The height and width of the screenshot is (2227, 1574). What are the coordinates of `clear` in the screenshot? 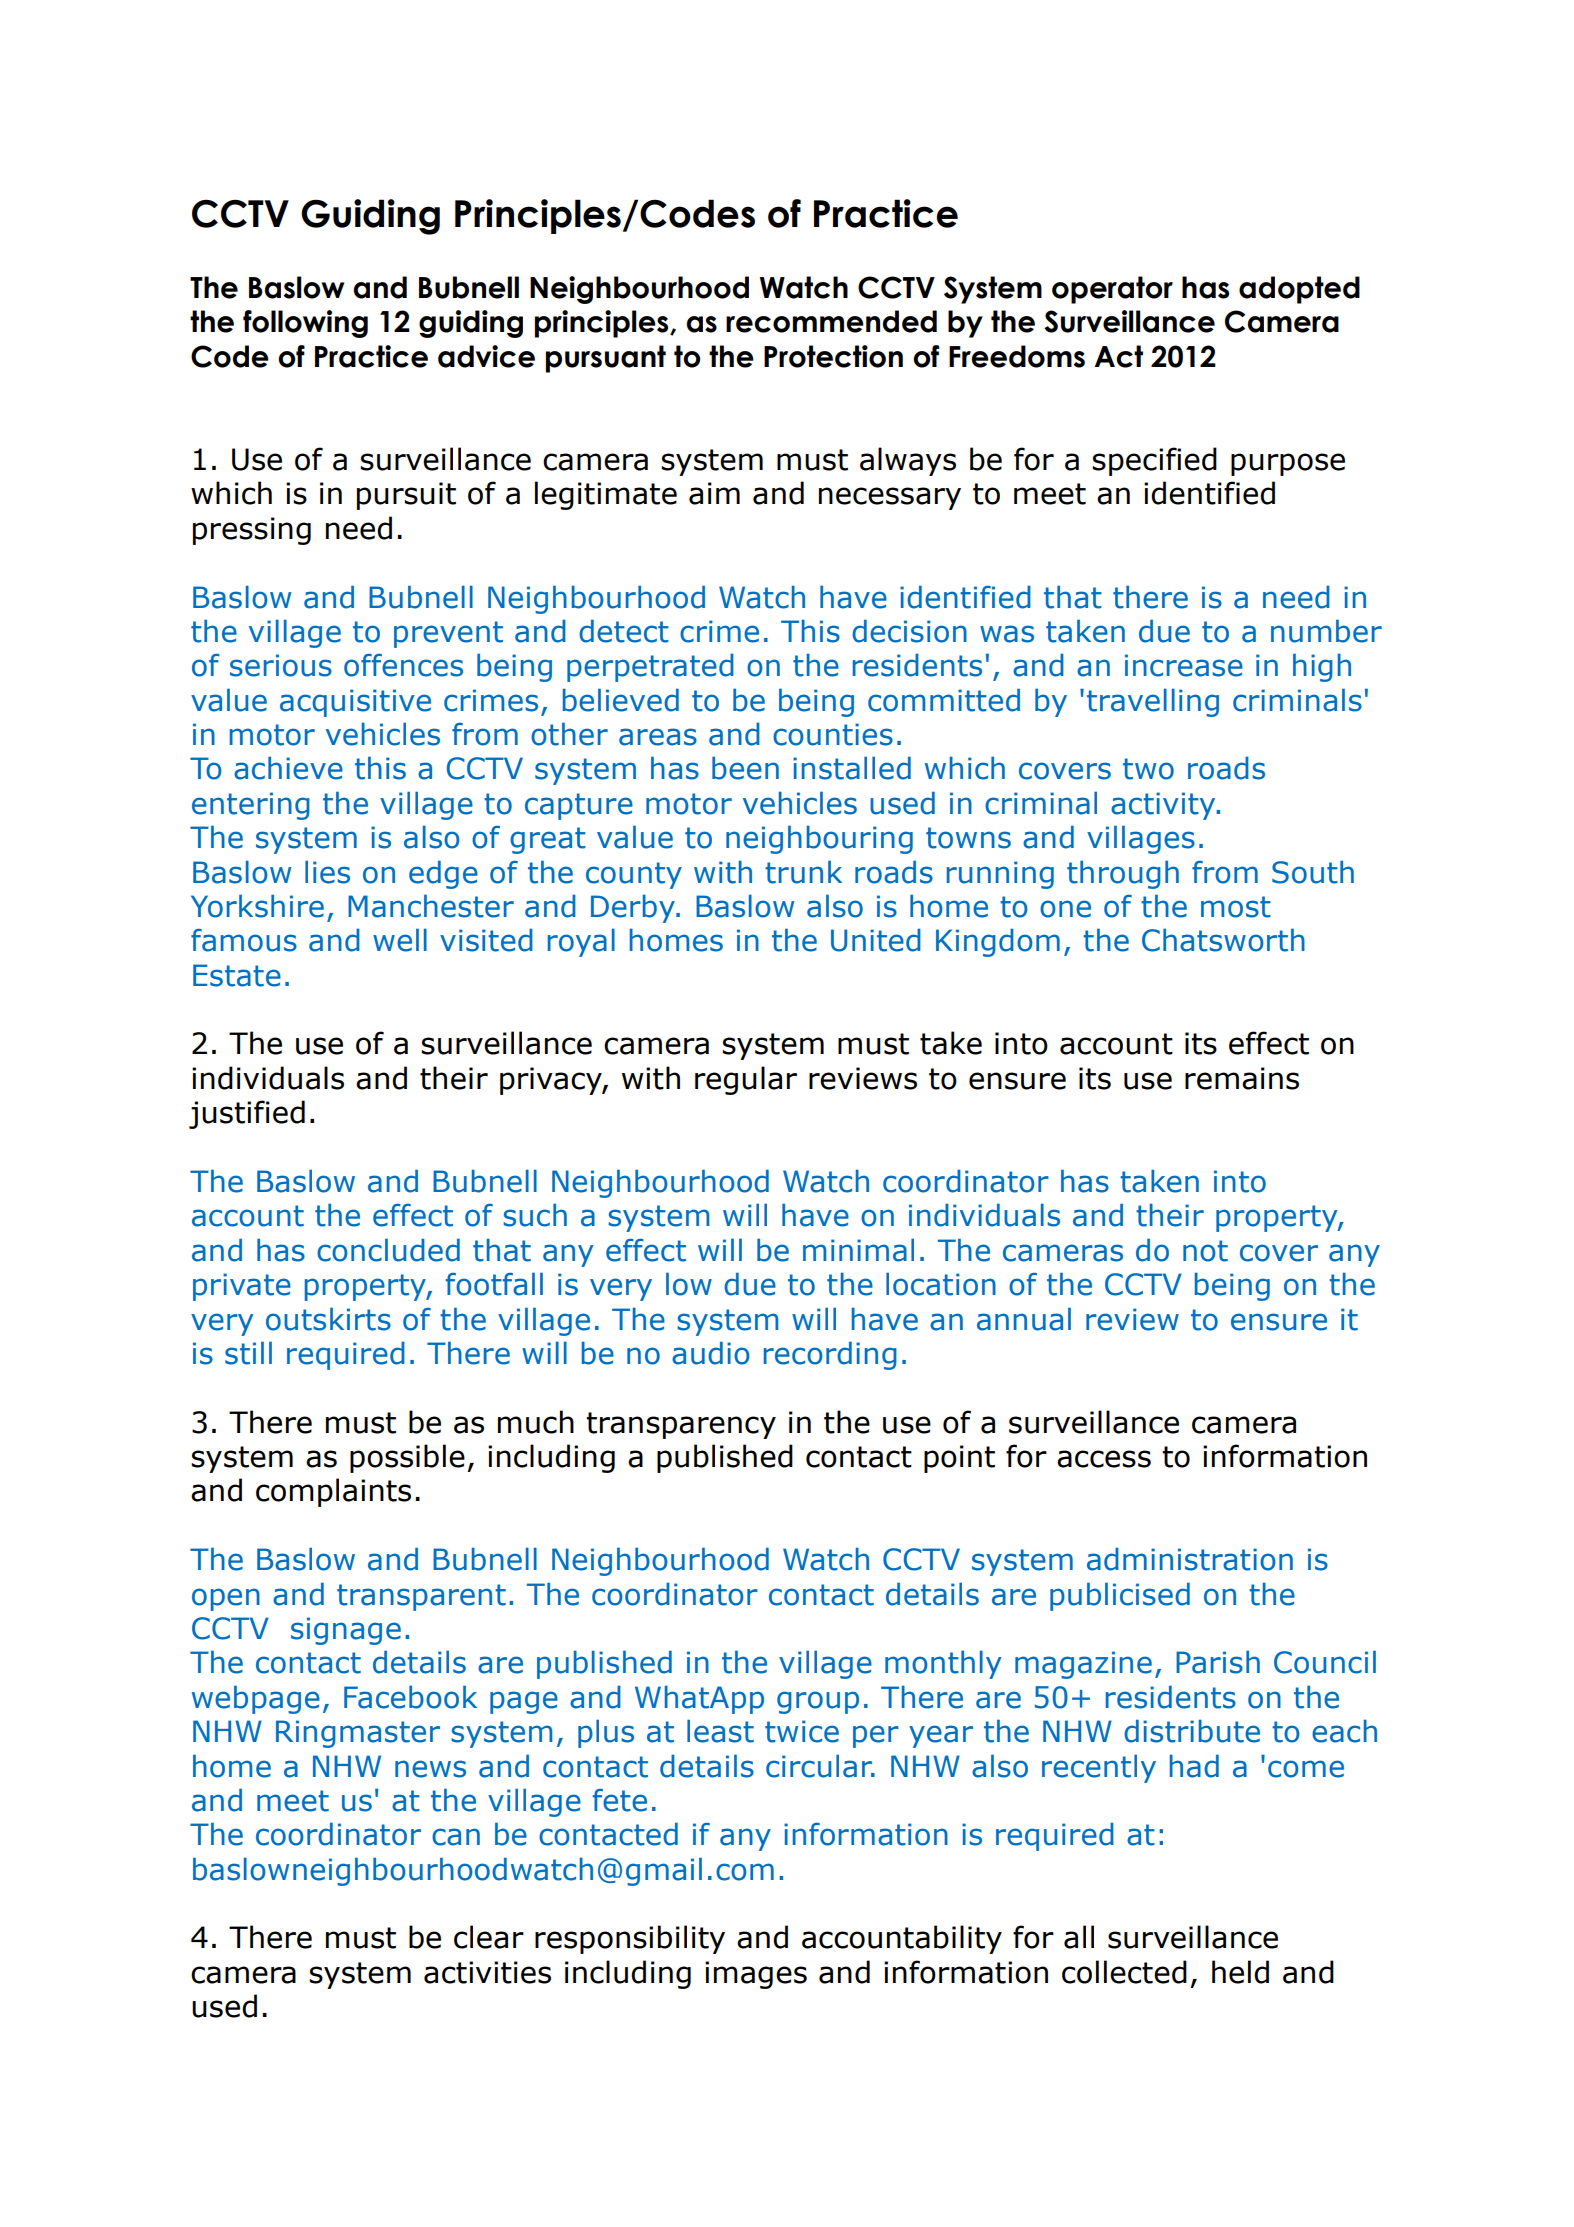 It's located at (489, 1937).
